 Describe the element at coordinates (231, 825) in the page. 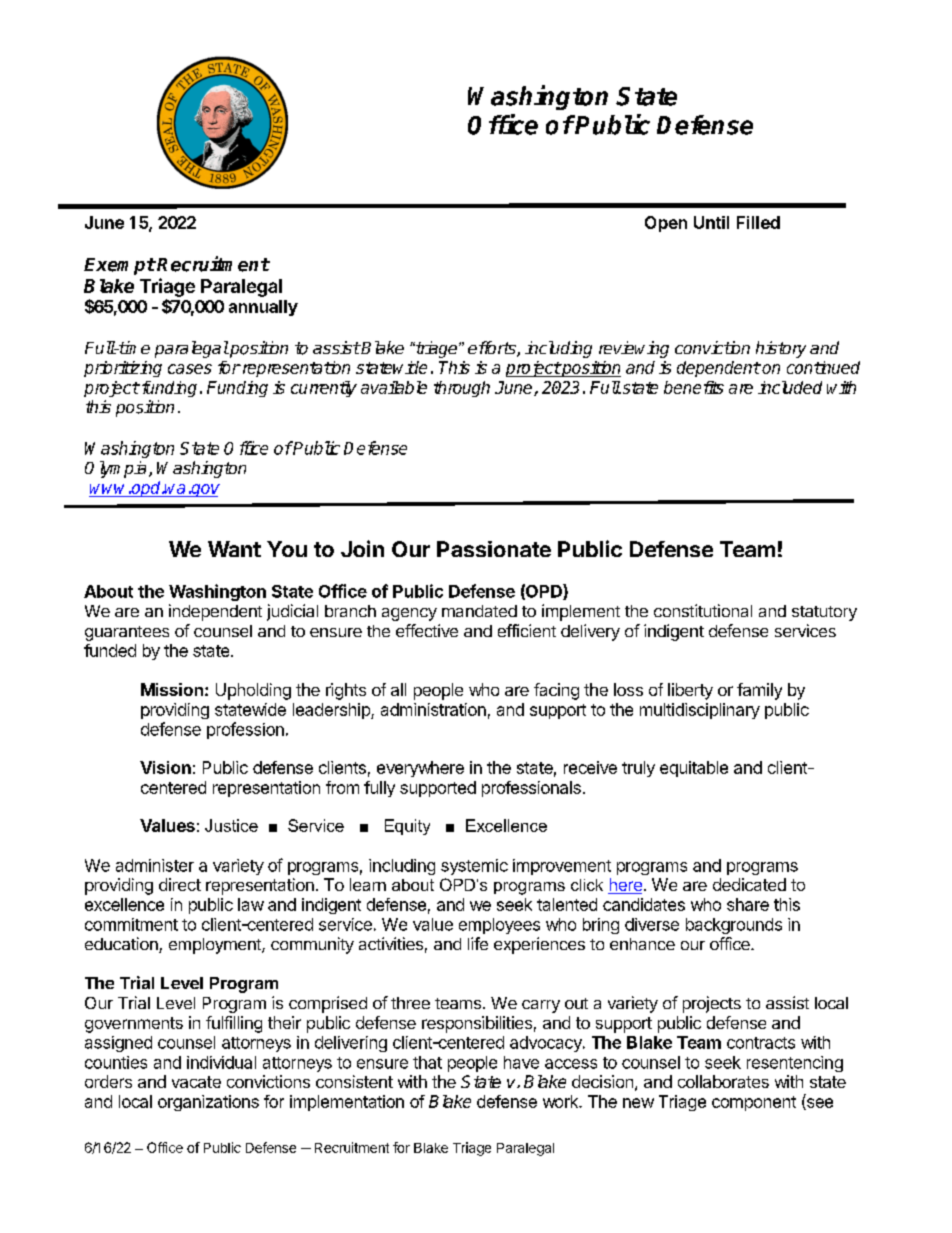

I see `Justice` at that location.
